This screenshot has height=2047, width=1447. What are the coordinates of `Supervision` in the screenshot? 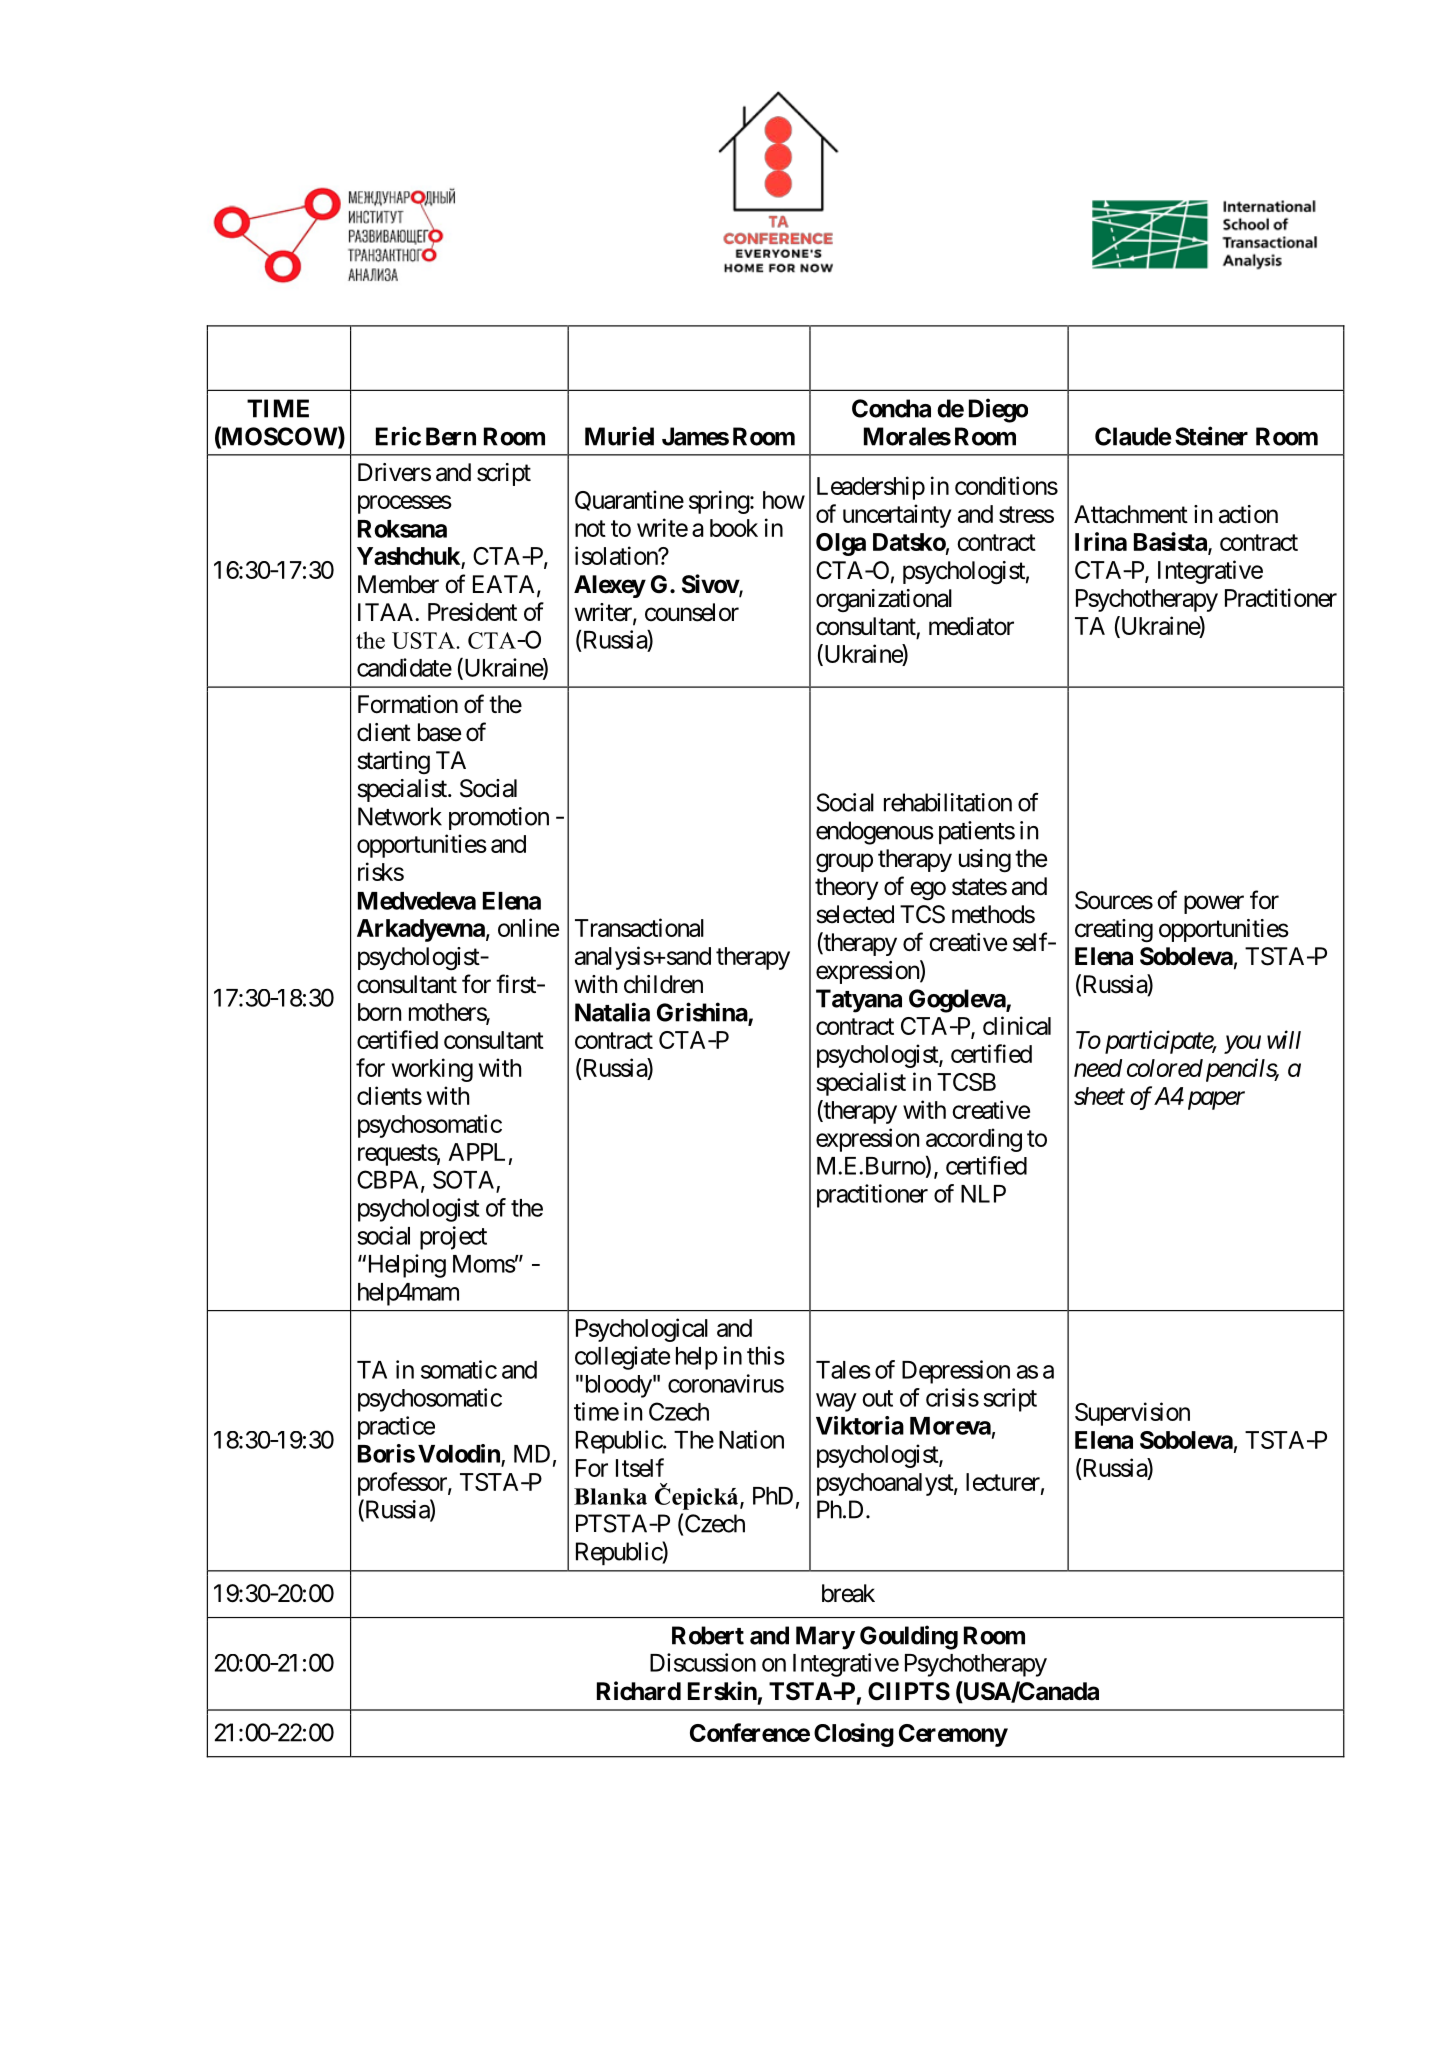 It's located at (1132, 1414).
